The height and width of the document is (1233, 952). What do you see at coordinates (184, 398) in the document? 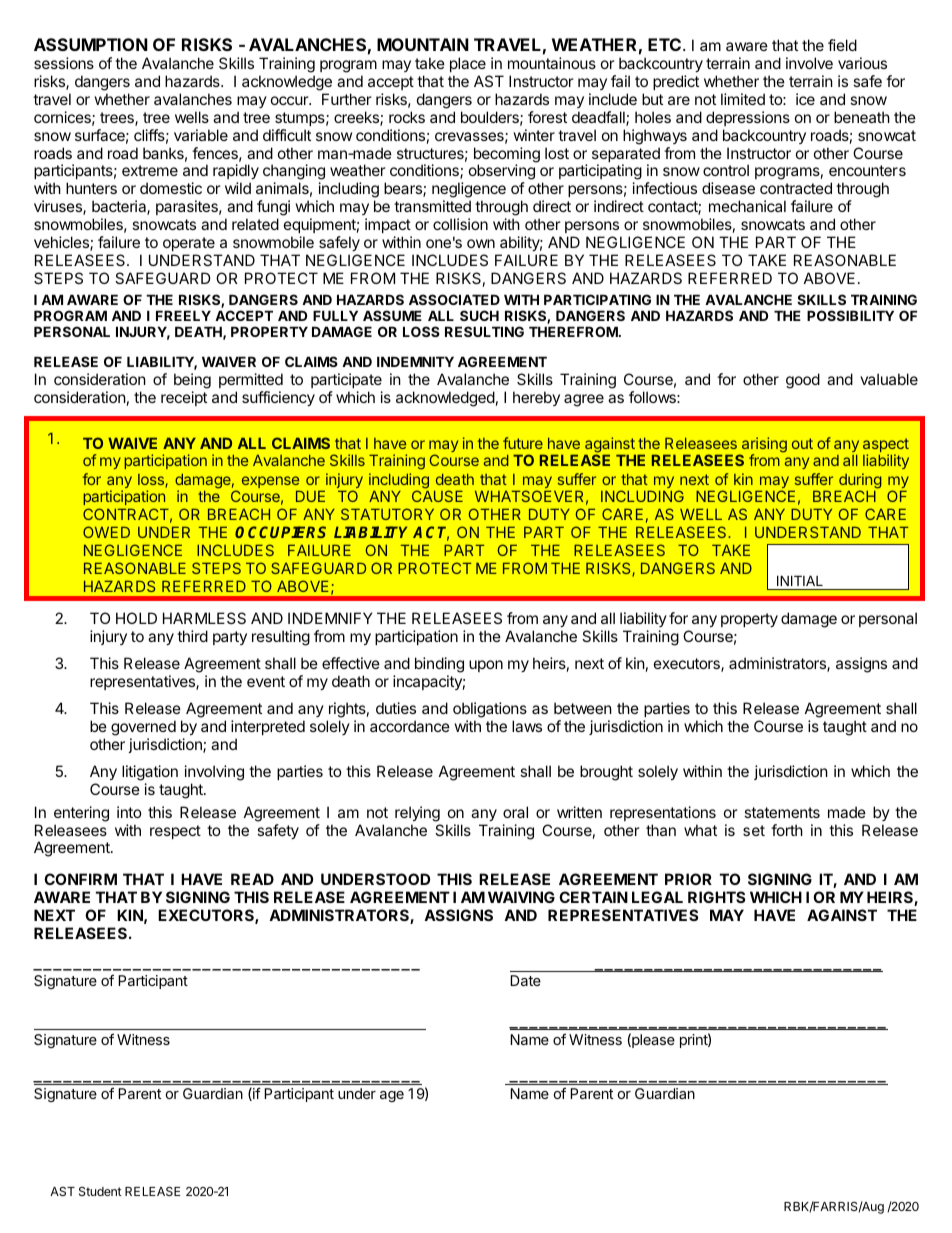
I see `receipt` at bounding box center [184, 398].
